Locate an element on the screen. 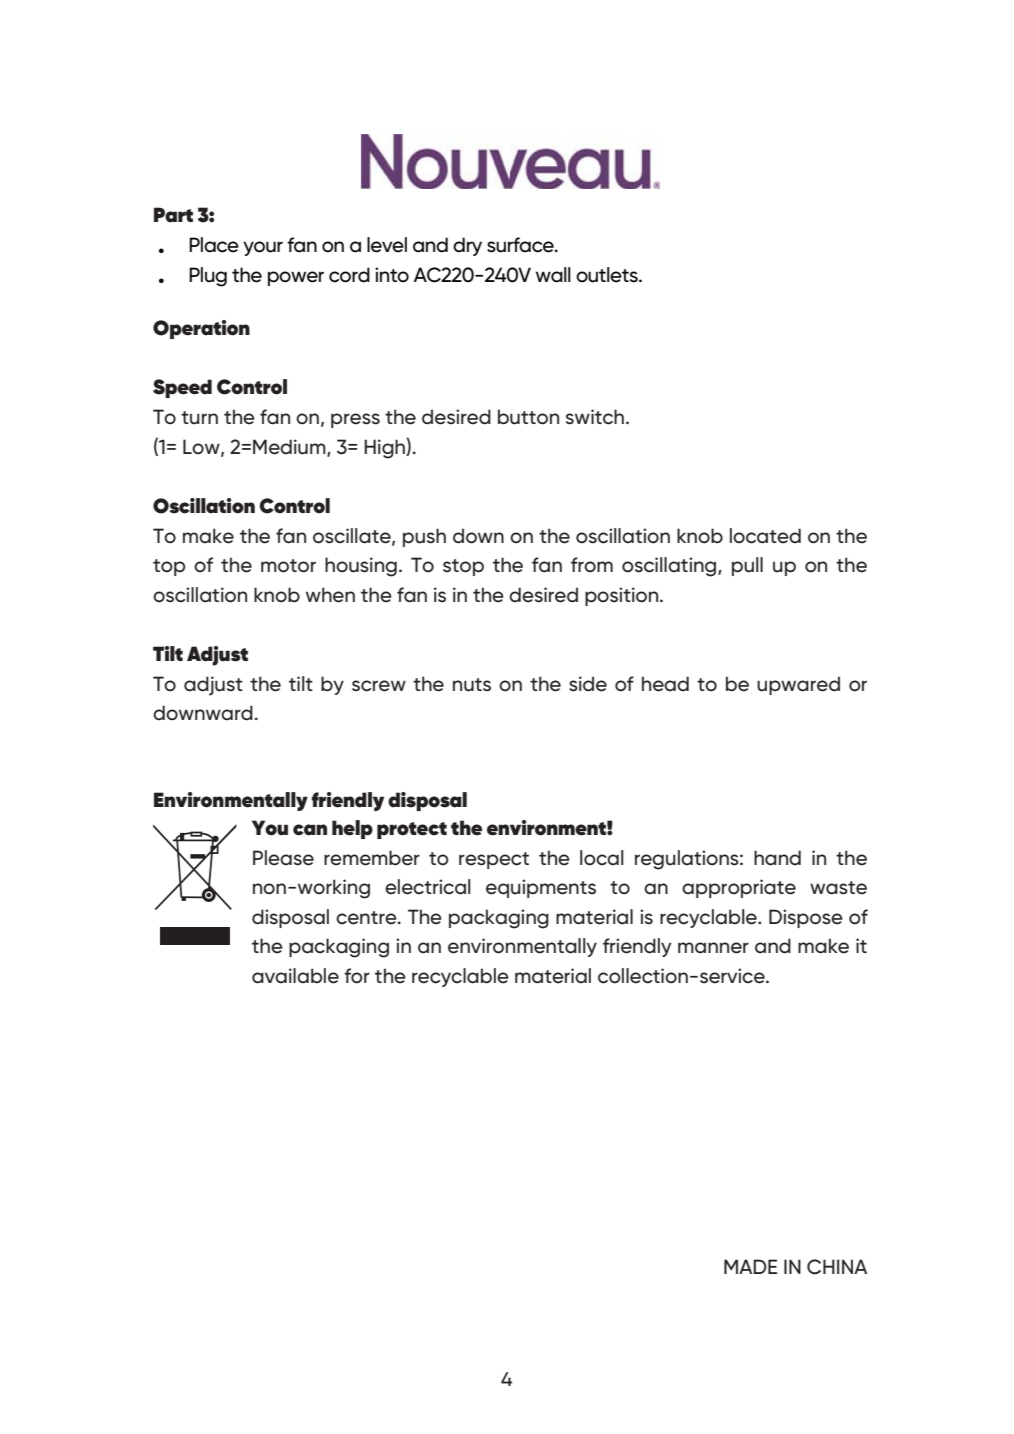  equipments is located at coordinates (541, 888).
